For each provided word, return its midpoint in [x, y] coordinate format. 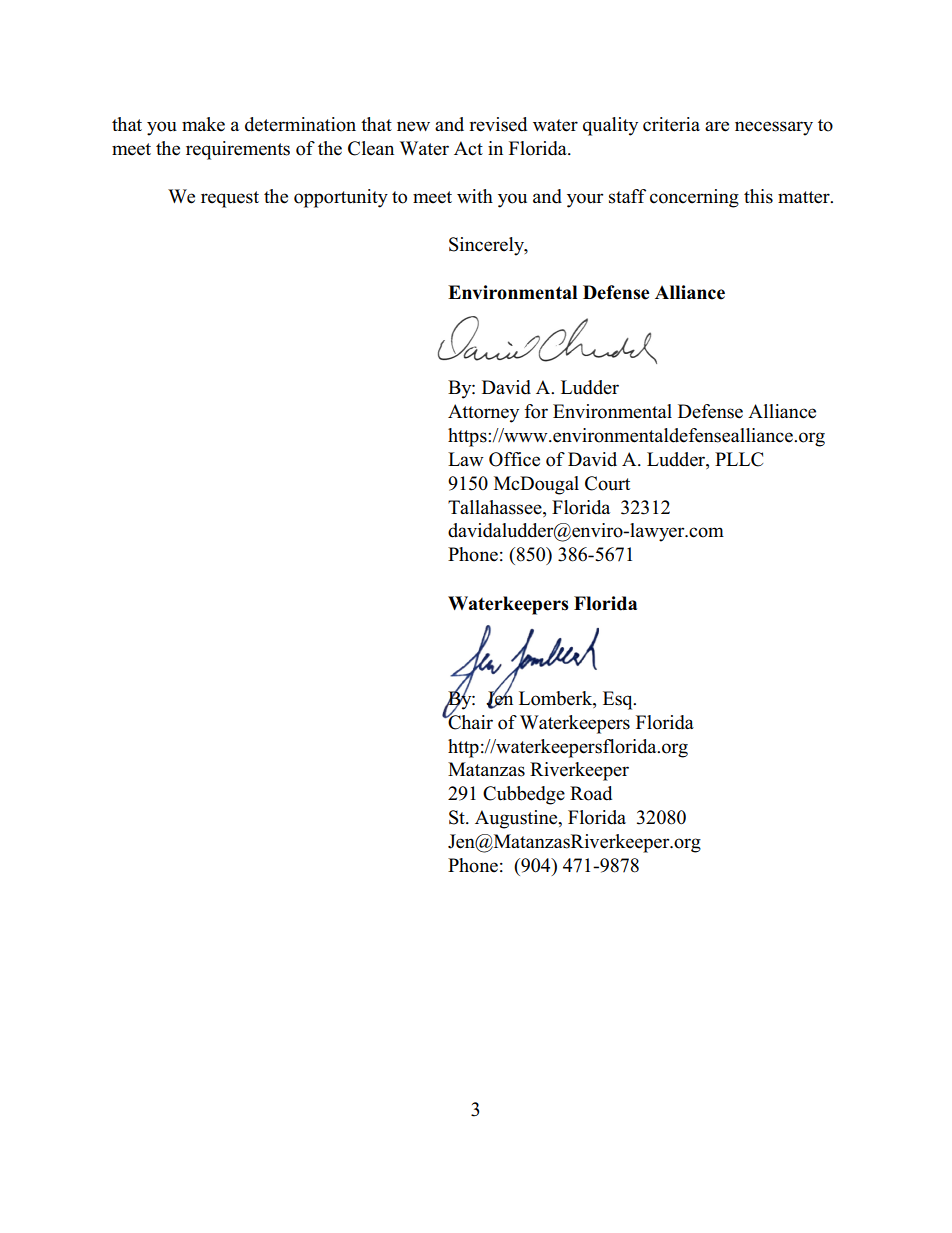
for [536, 411]
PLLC [739, 459]
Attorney [483, 413]
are [717, 126]
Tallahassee [496, 507]
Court [607, 483]
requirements [238, 150]
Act [468, 148]
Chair [469, 721]
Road [591, 793]
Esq [619, 700]
